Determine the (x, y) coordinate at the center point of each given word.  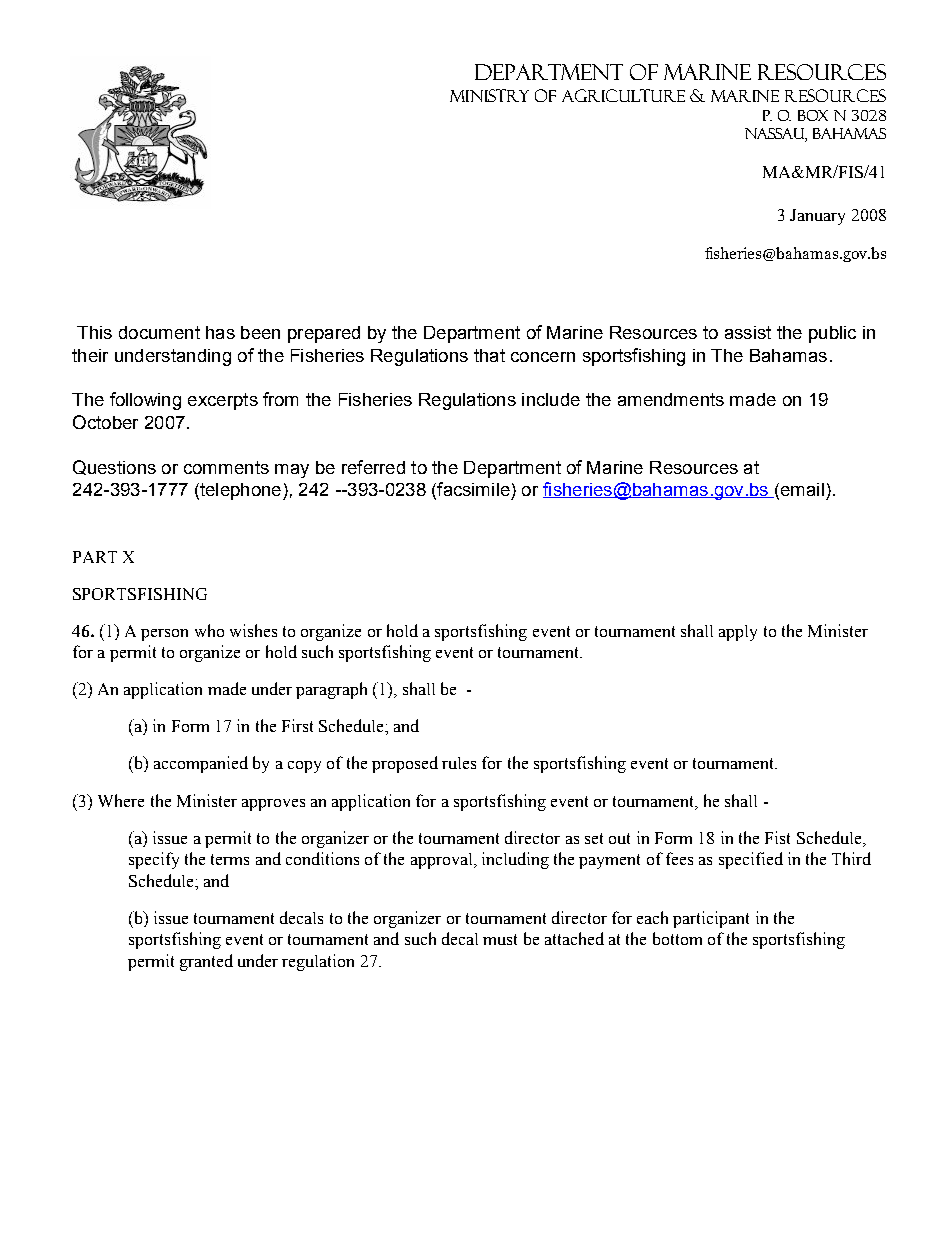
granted (206, 962)
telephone (241, 491)
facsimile (472, 490)
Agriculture (623, 95)
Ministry (489, 95)
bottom (677, 938)
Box (813, 115)
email (801, 491)
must (500, 939)
